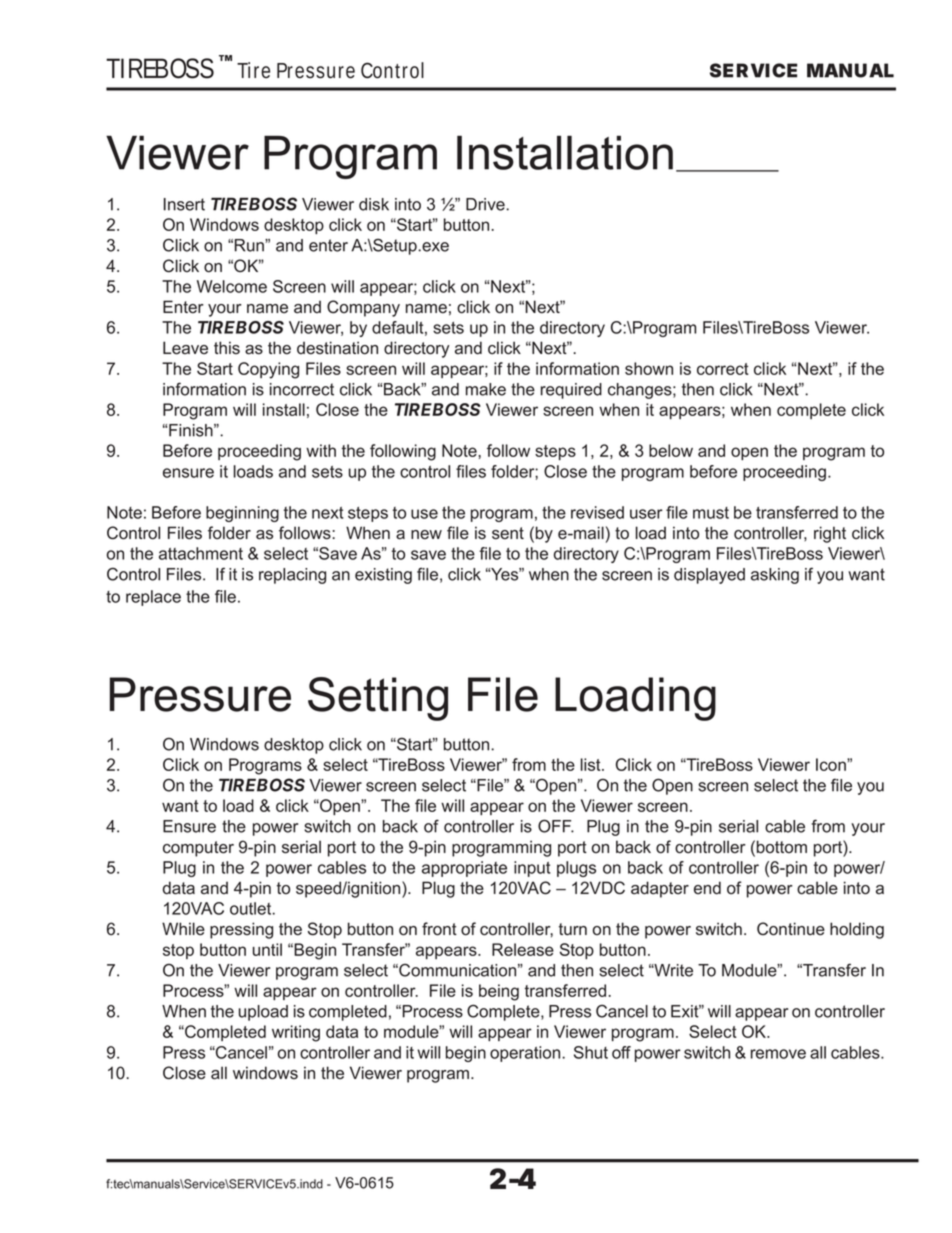 The height and width of the screenshot is (1233, 952). I want to click on Run, so click(250, 245).
